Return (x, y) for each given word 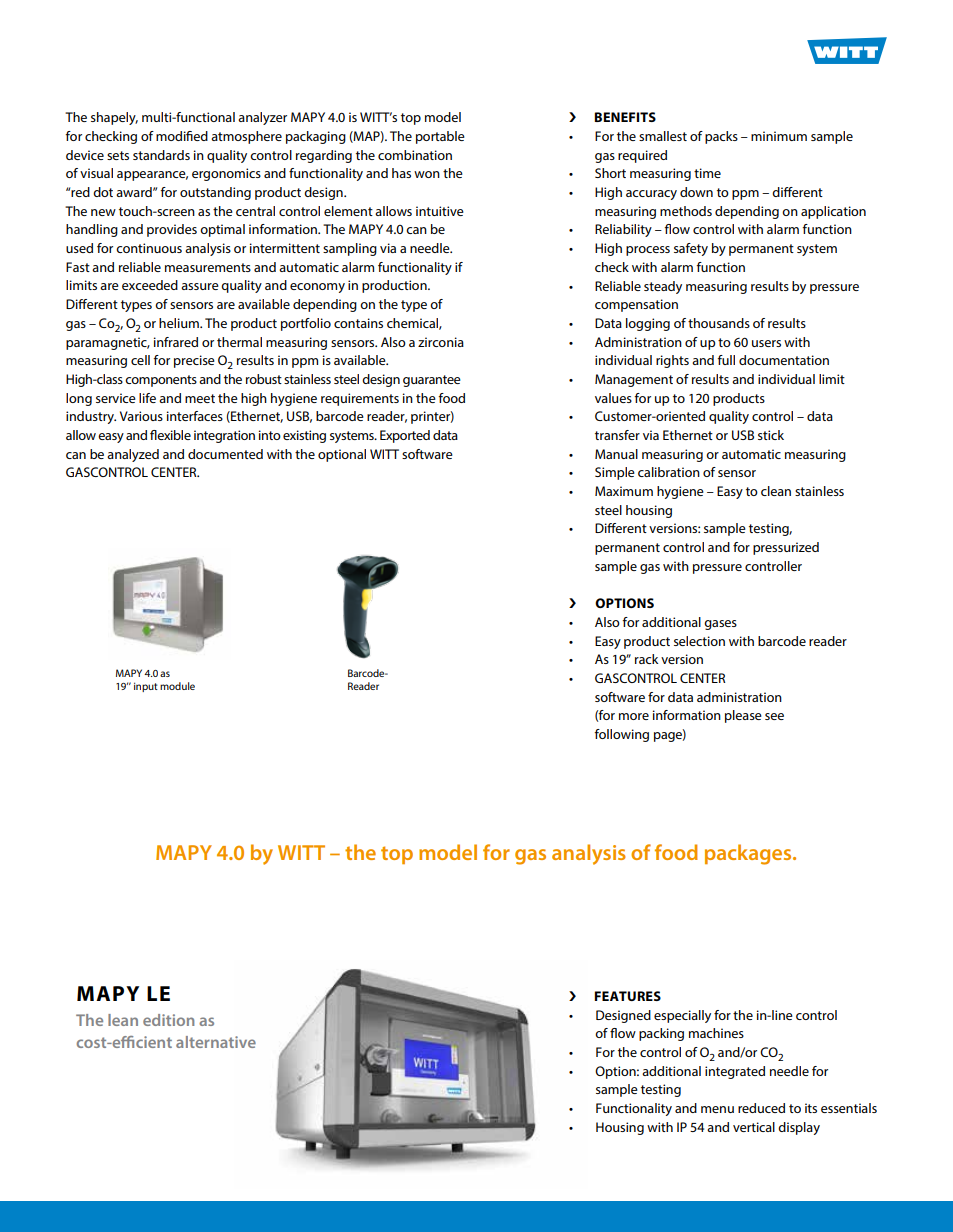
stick (771, 435)
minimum (779, 136)
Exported (405, 436)
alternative (216, 1042)
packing (661, 1034)
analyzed (133, 455)
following (621, 735)
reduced (761, 1108)
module (177, 686)
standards (161, 155)
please (743, 716)
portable (440, 137)
